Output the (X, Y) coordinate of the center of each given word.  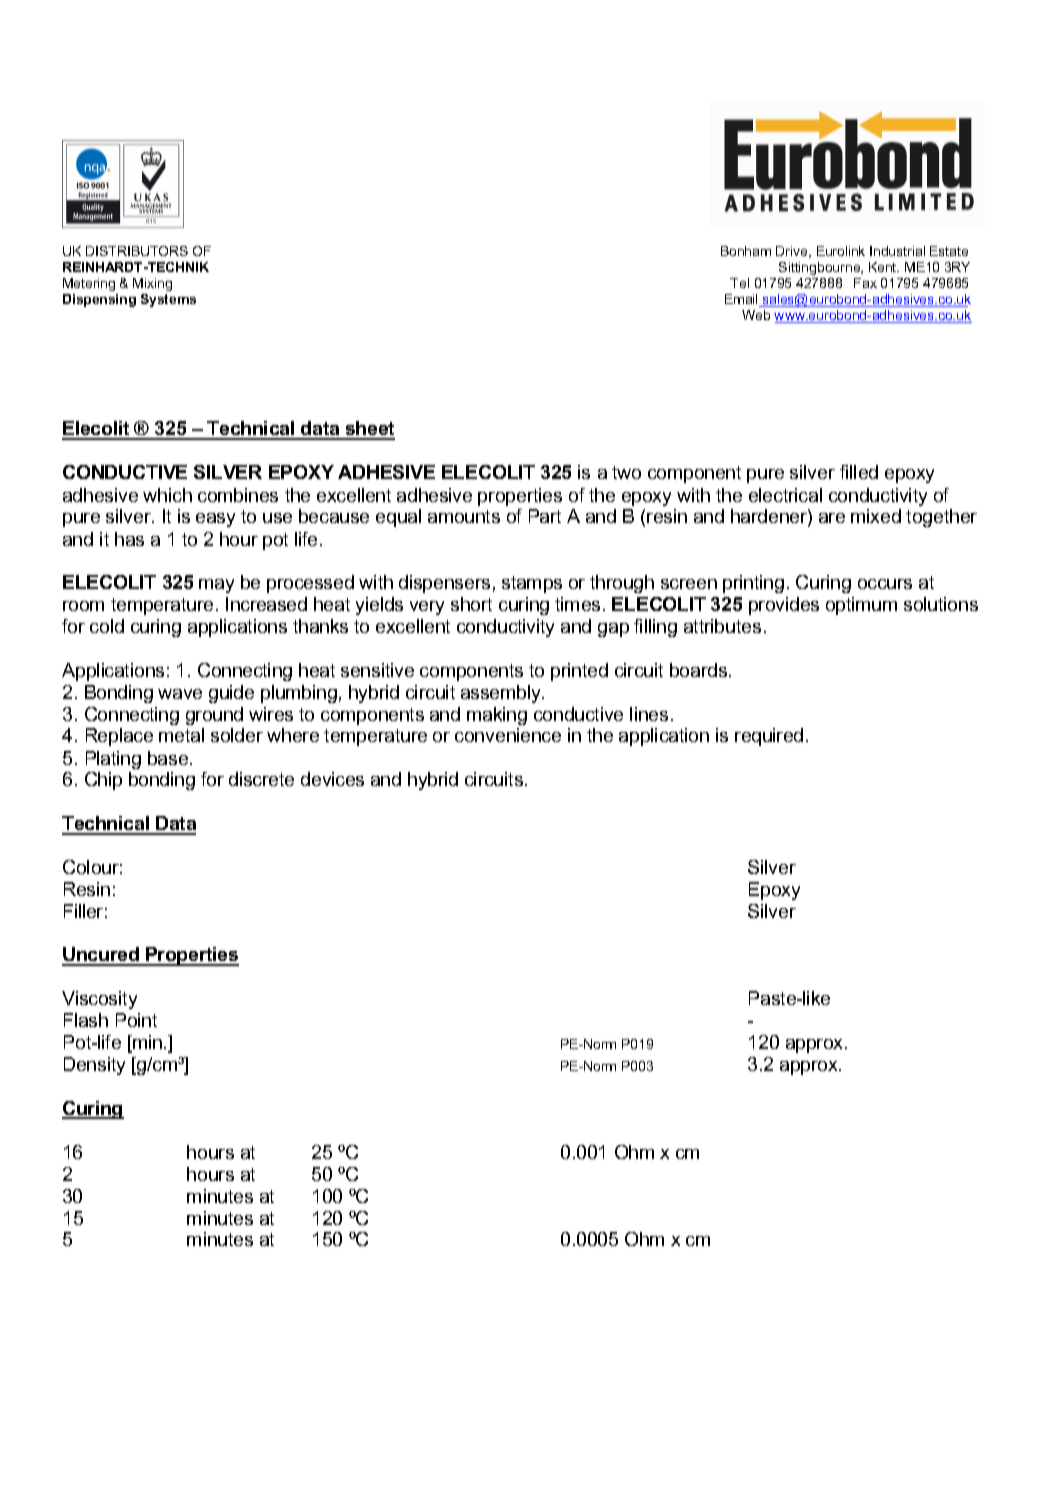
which (167, 495)
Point (136, 1020)
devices (332, 779)
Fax (865, 283)
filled (859, 472)
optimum (861, 606)
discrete (261, 779)
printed (579, 672)
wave (180, 694)
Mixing (152, 284)
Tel (739, 283)
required (769, 737)
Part (545, 516)
